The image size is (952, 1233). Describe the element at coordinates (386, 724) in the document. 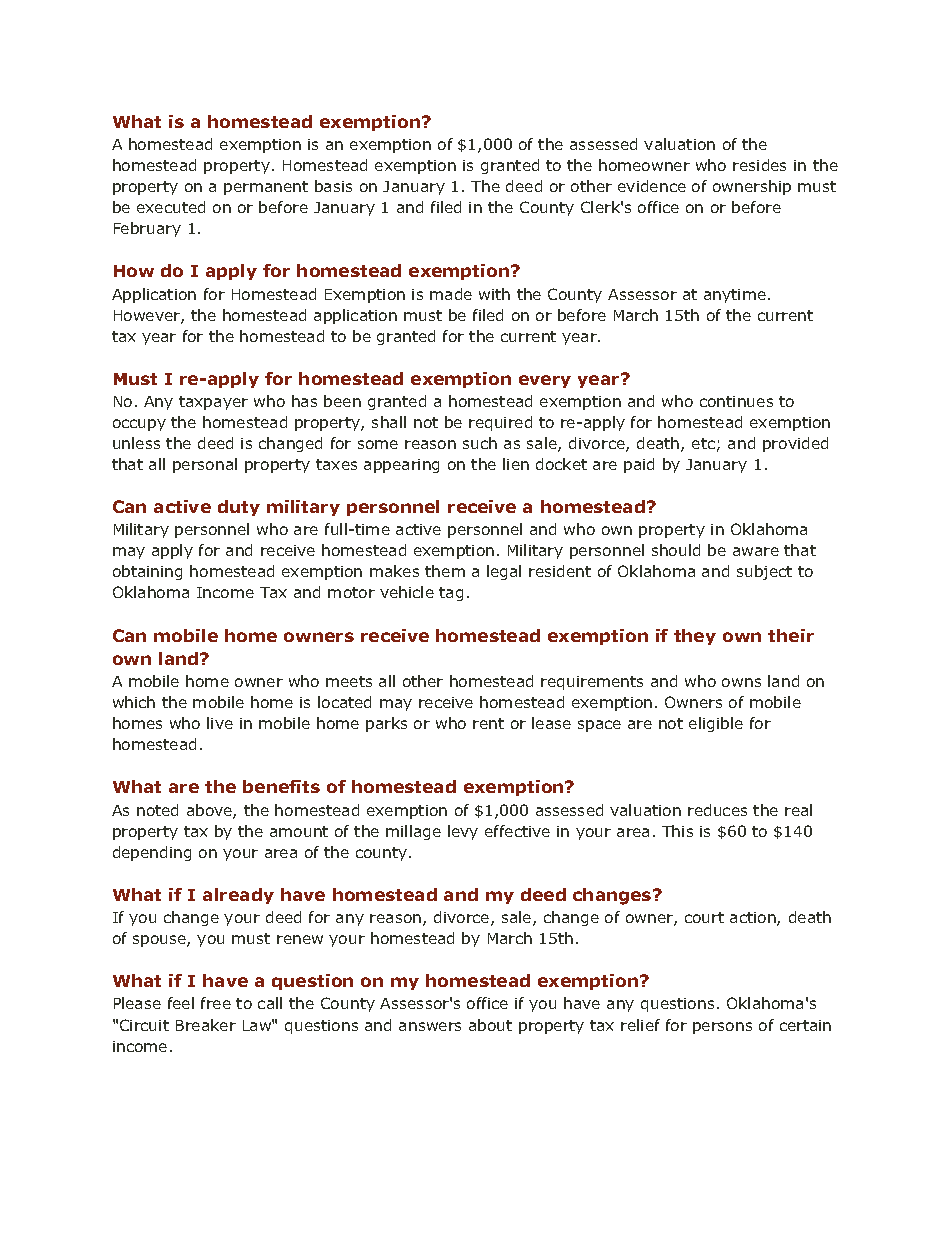

I see `parks` at that location.
